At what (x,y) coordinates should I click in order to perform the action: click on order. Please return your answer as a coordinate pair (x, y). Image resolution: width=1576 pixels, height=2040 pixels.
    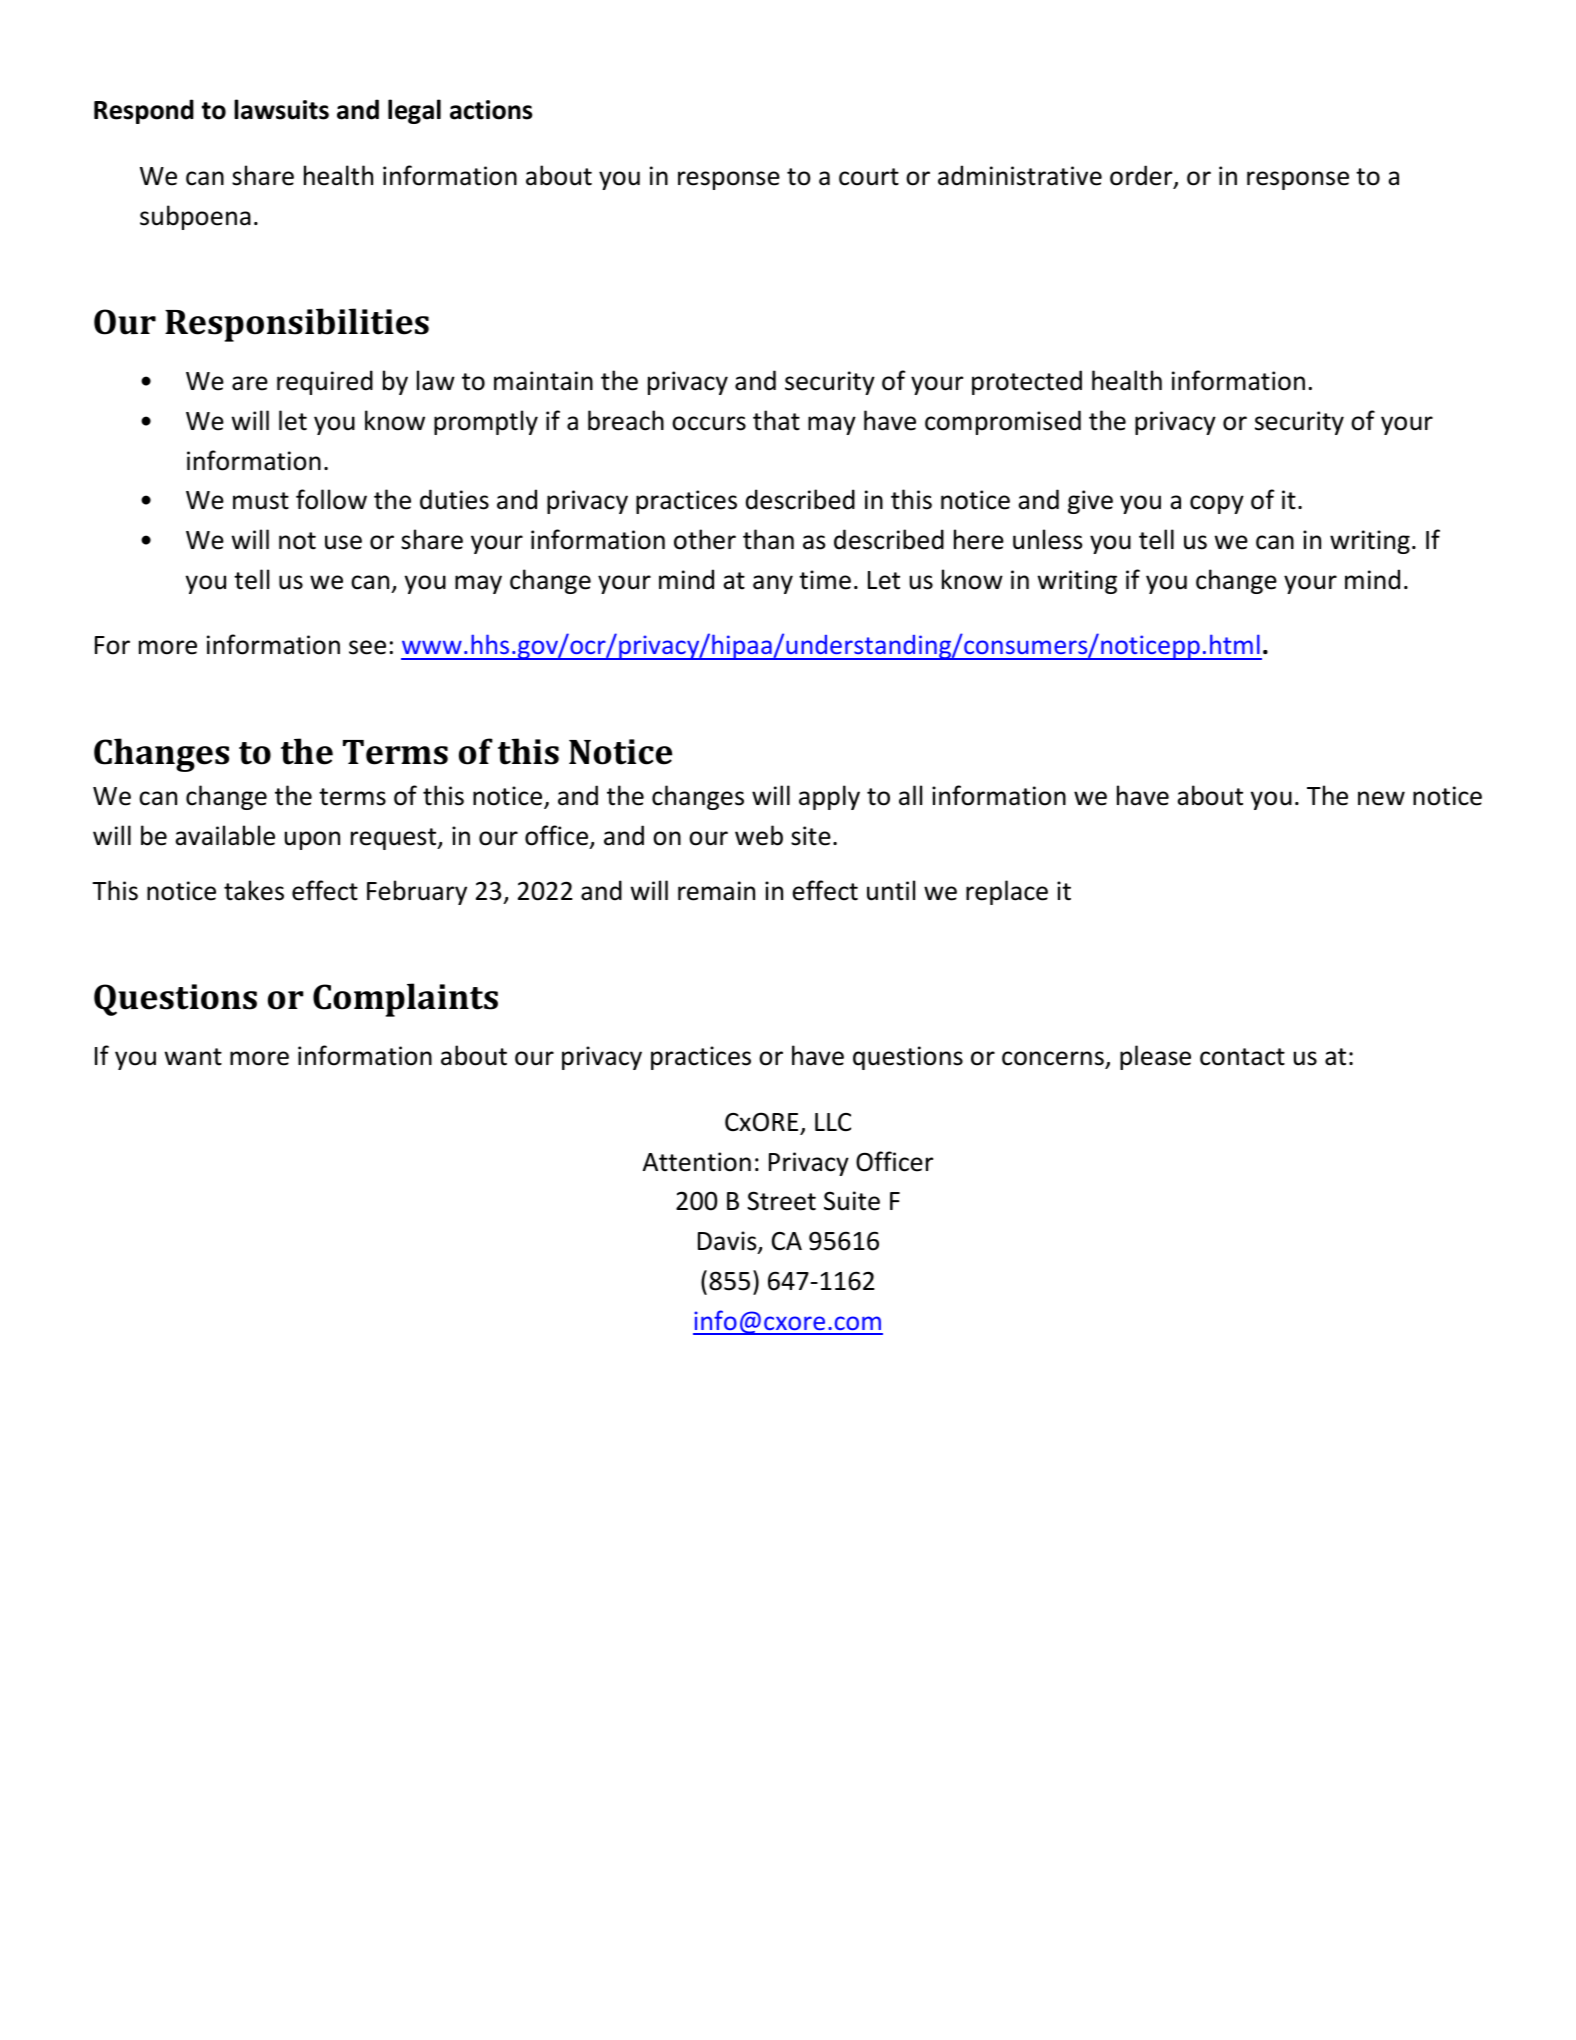
    Looking at the image, I should click on (1142, 176).
